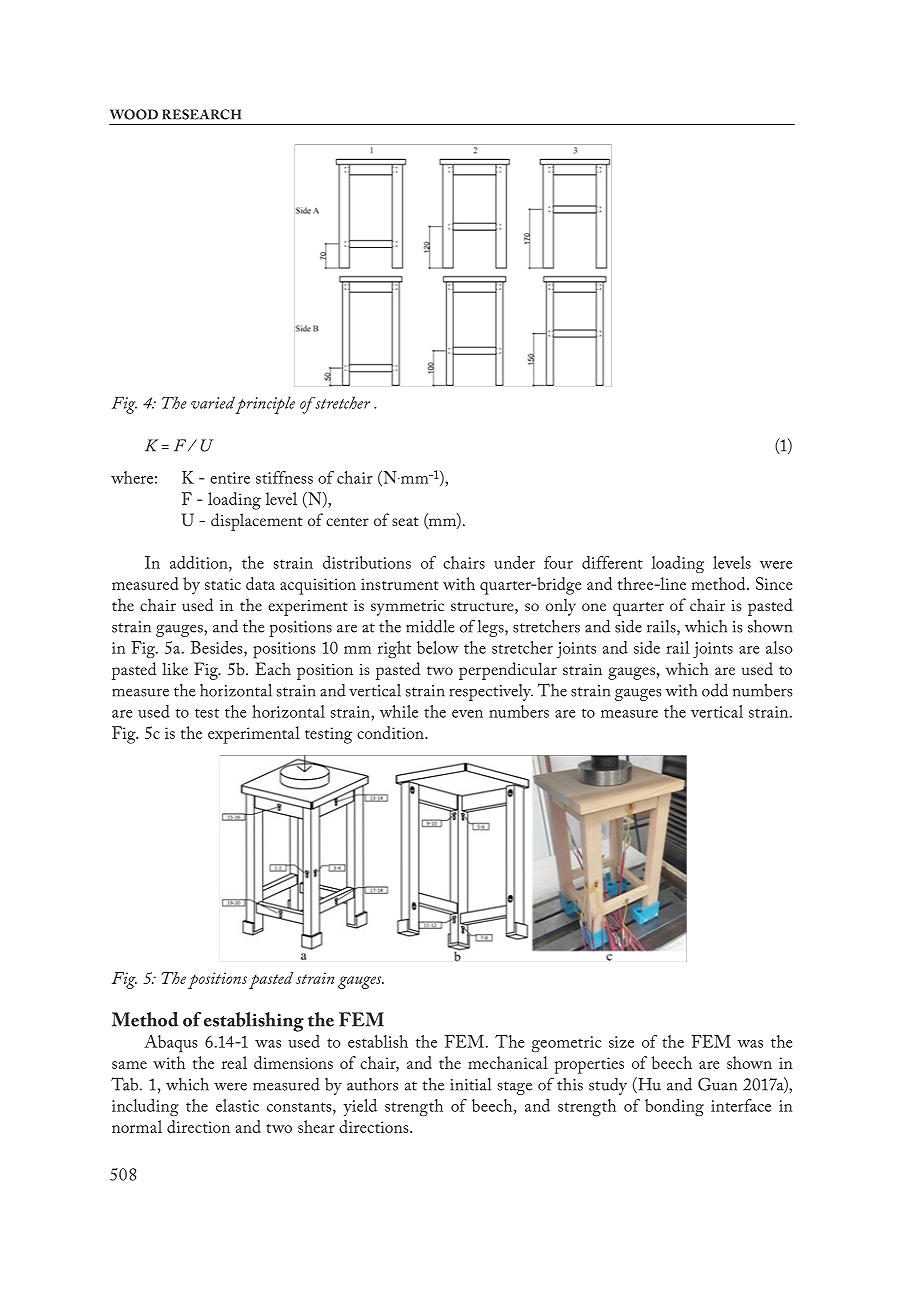  I want to click on Guan, so click(717, 1084).
